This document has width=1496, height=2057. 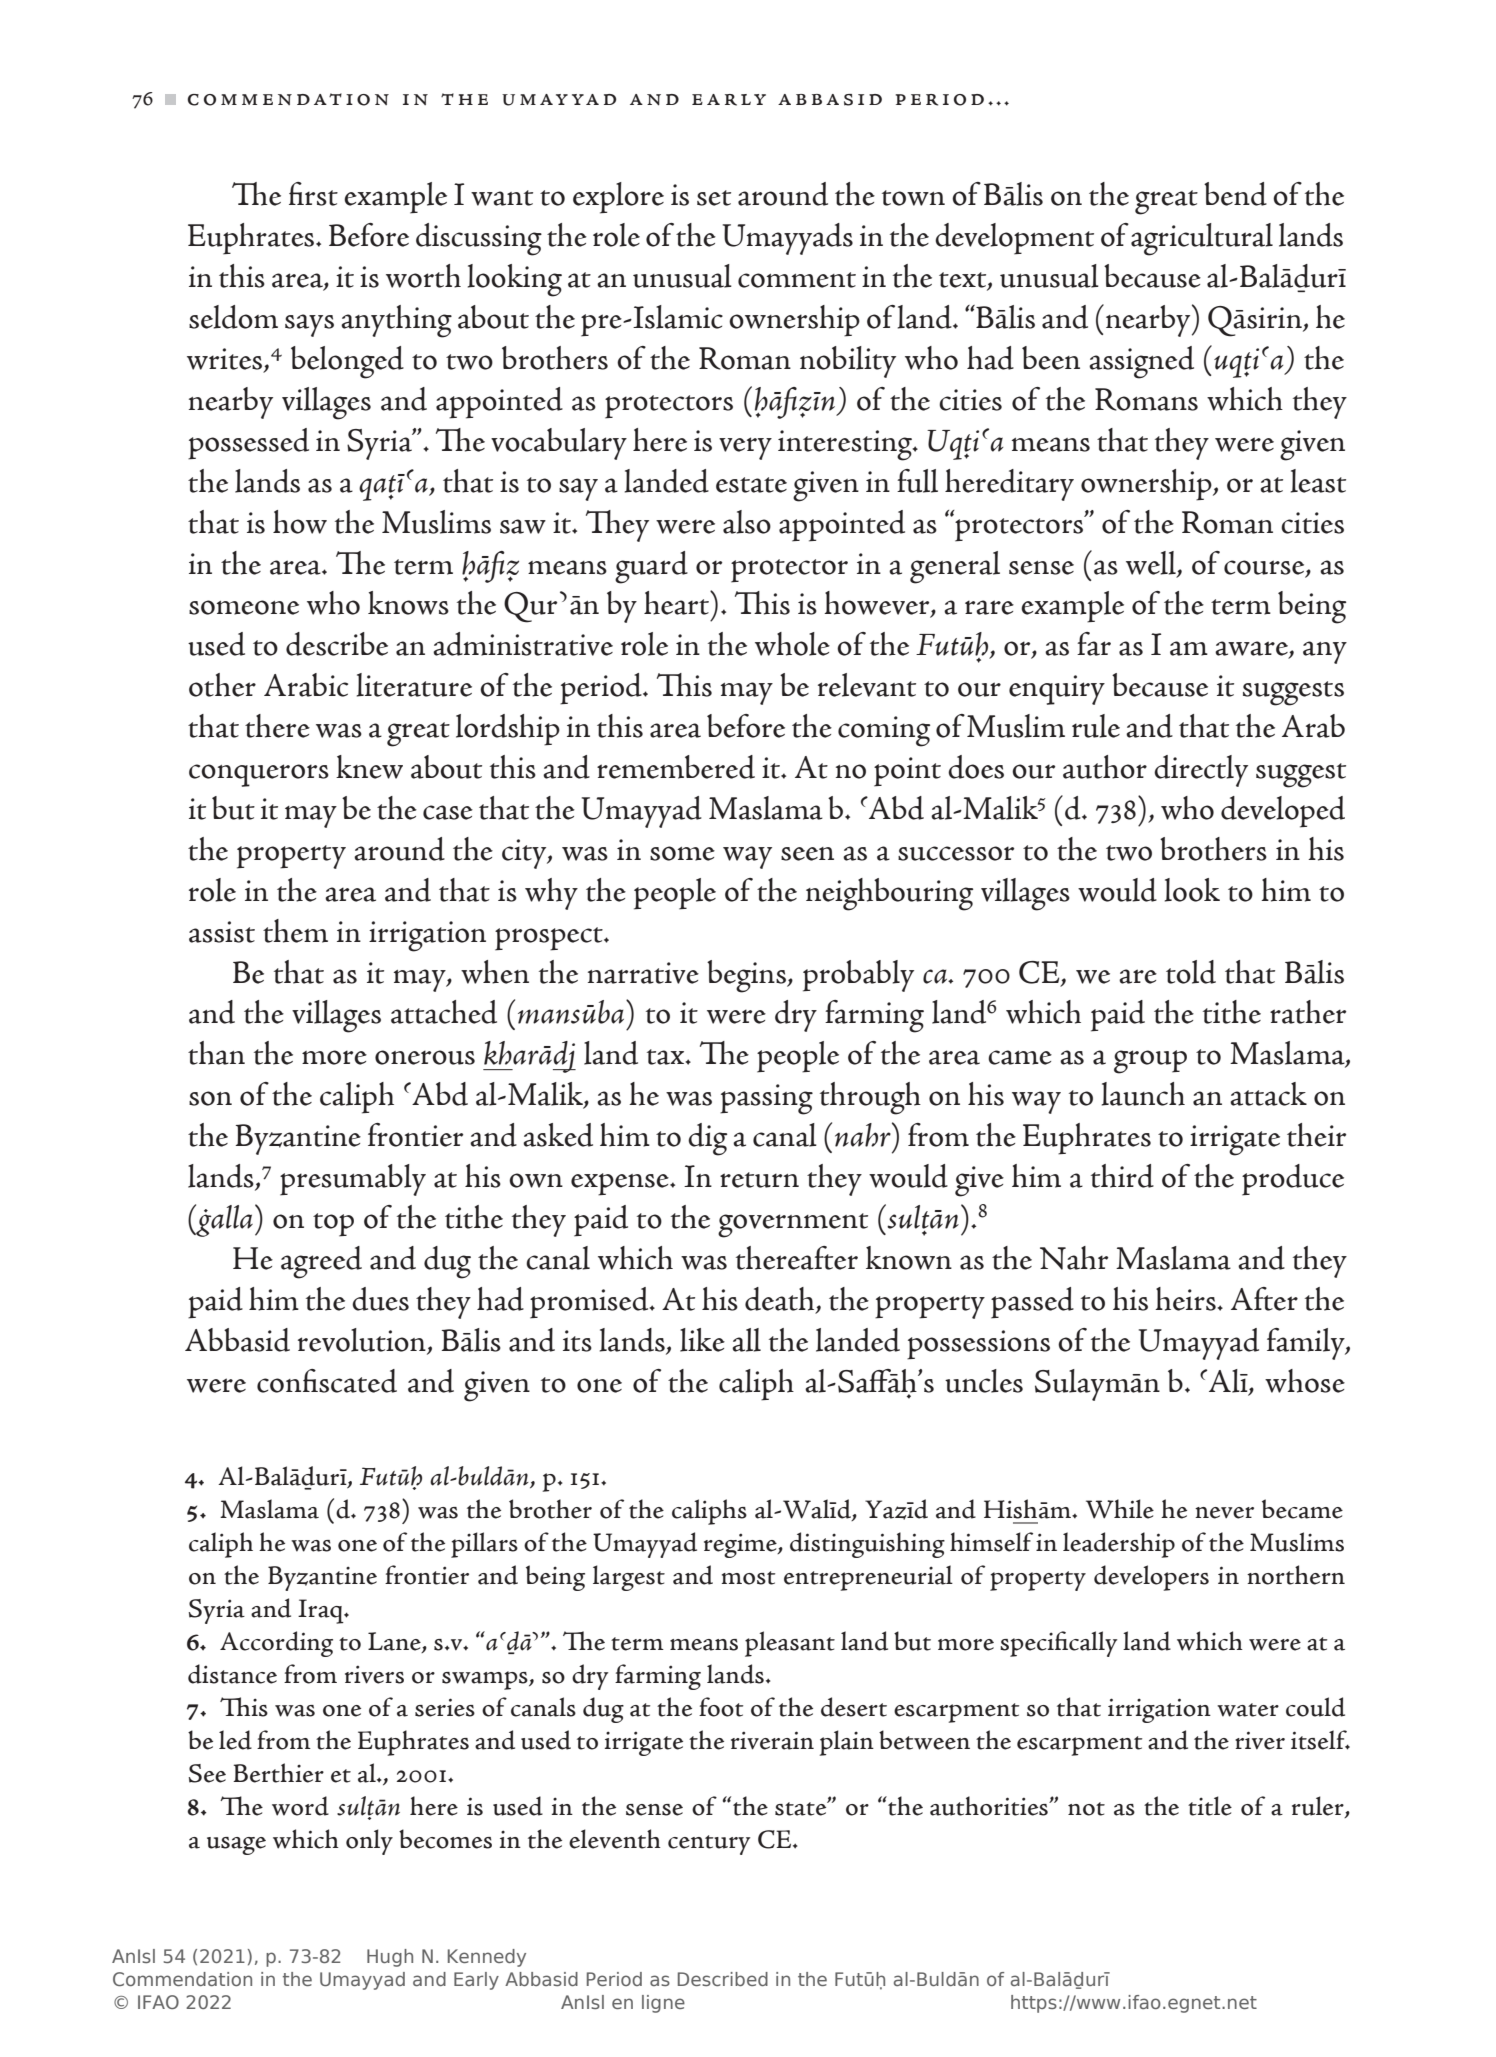 I want to click on heirs, so click(x=1186, y=1299).
